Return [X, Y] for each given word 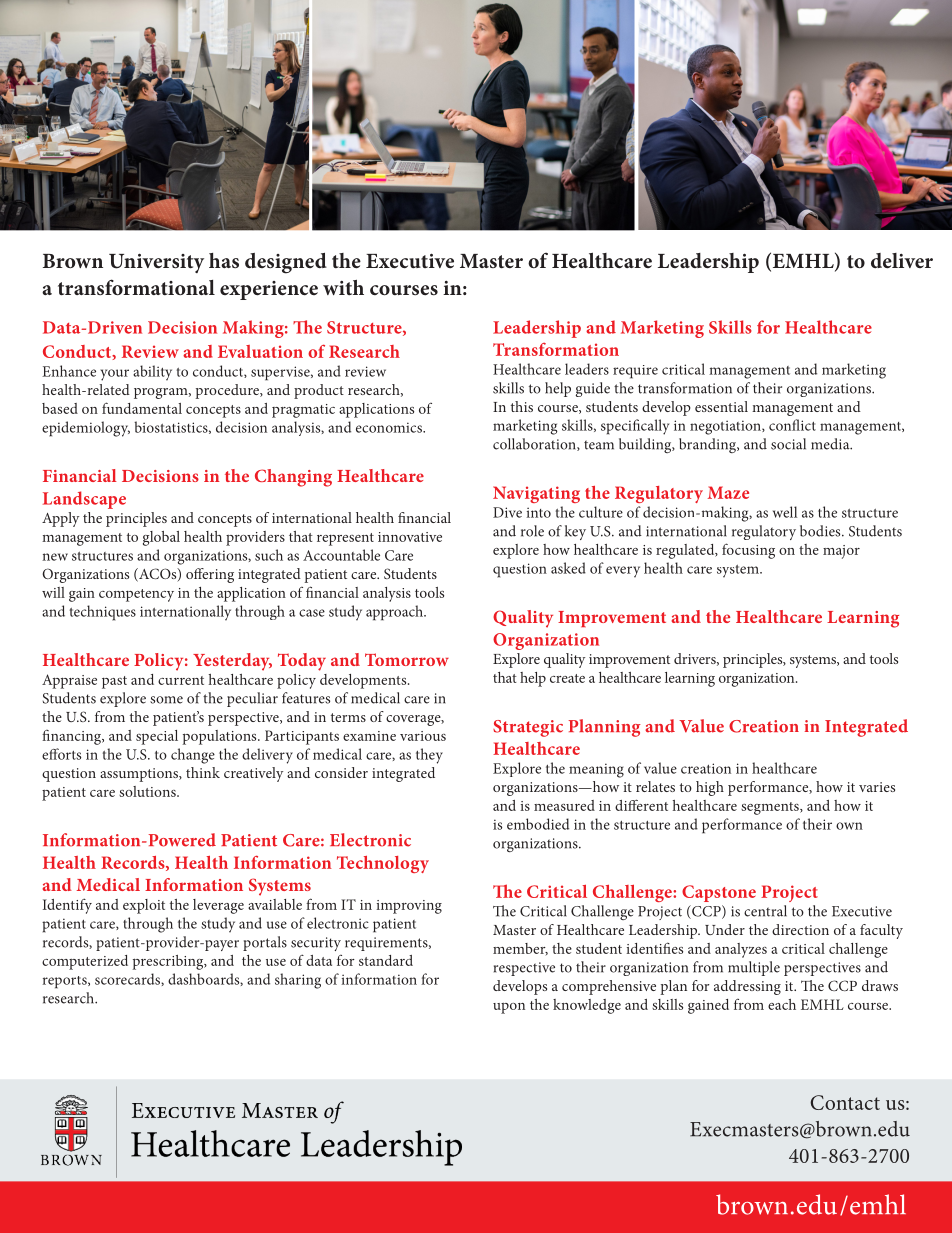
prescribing [169, 962]
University [156, 263]
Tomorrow [407, 659]
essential [721, 406]
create [567, 678]
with [343, 287]
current [181, 680]
